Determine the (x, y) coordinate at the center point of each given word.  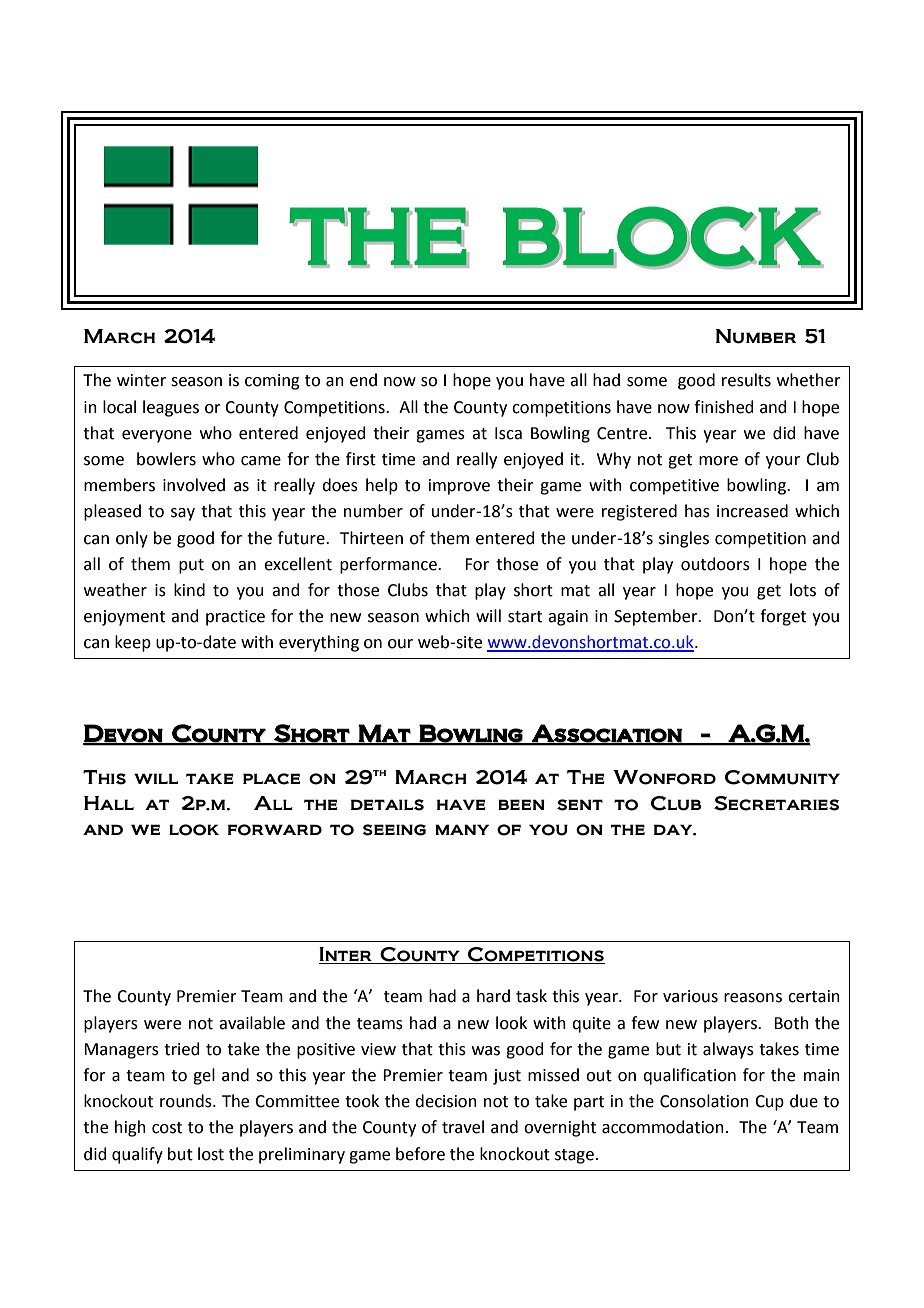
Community (782, 777)
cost (167, 1128)
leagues (171, 408)
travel (463, 1127)
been (521, 804)
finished (724, 407)
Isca (508, 433)
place (271, 779)
